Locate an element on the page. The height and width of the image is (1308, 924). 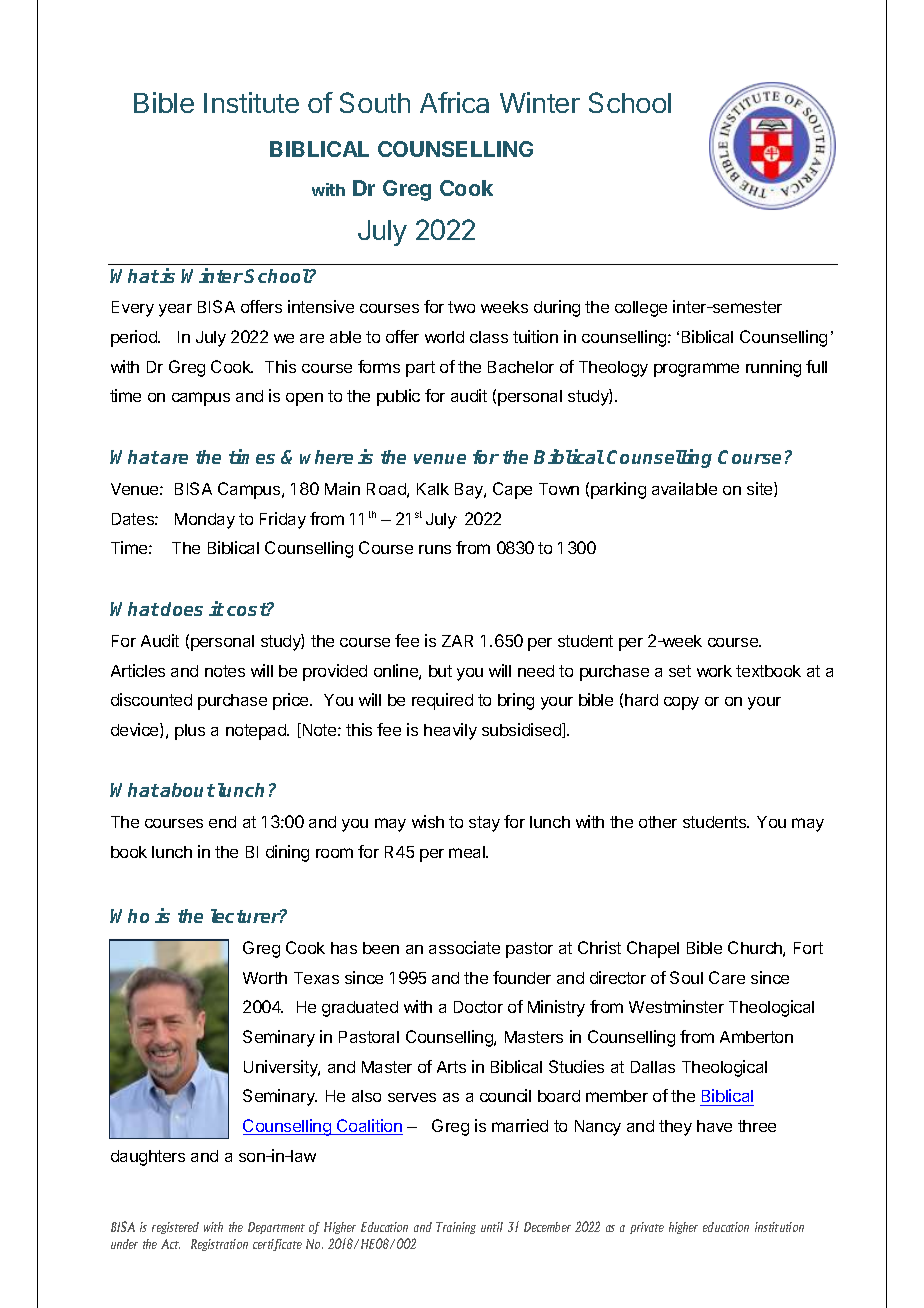
discounted is located at coordinates (151, 699).
